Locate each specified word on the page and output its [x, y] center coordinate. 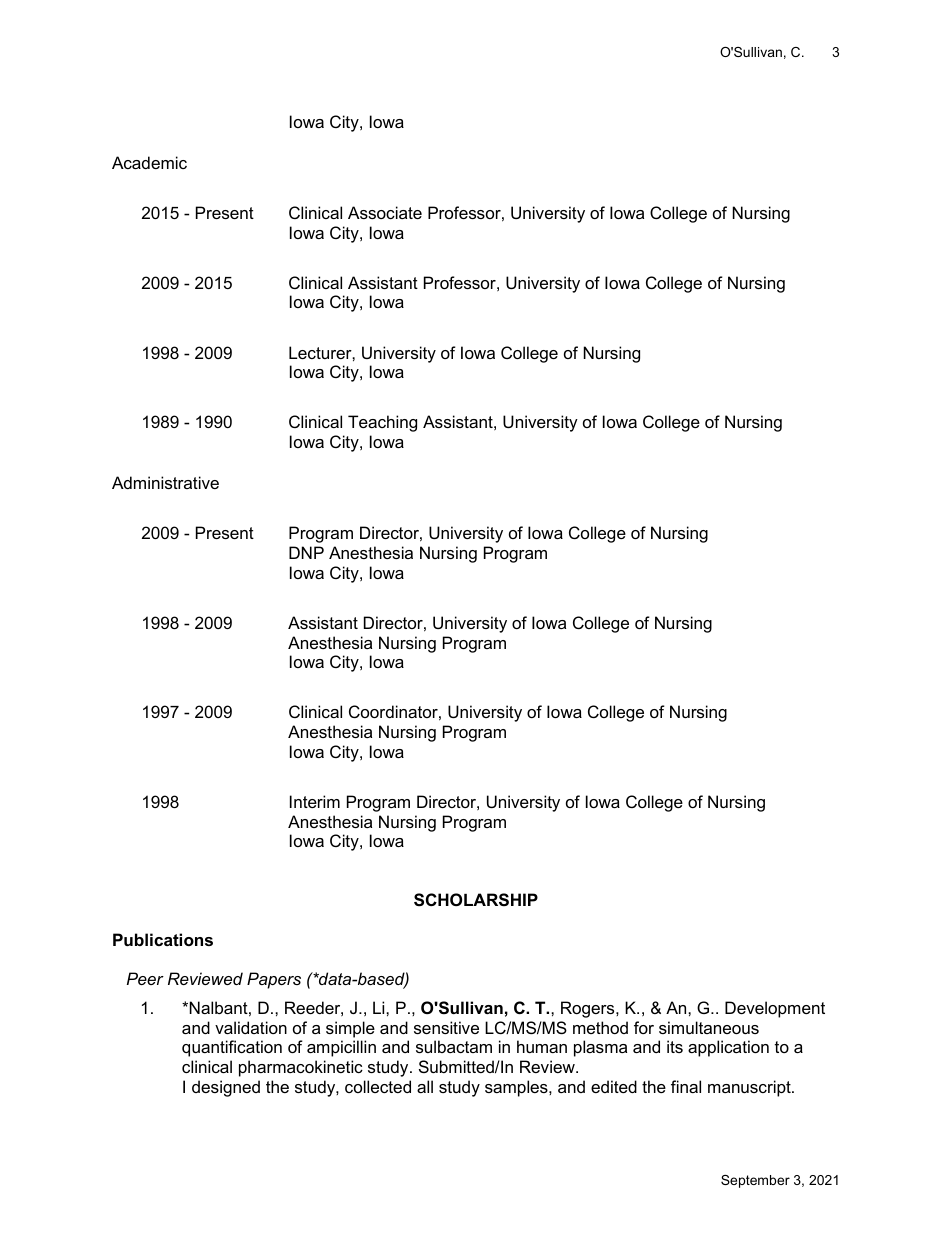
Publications [163, 939]
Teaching [382, 423]
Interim [315, 801]
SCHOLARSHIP [476, 900]
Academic [149, 162]
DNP [306, 552]
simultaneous [709, 1027]
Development [775, 1009]
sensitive [446, 1027]
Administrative [165, 482]
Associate [385, 212]
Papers [274, 980]
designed [226, 1088]
